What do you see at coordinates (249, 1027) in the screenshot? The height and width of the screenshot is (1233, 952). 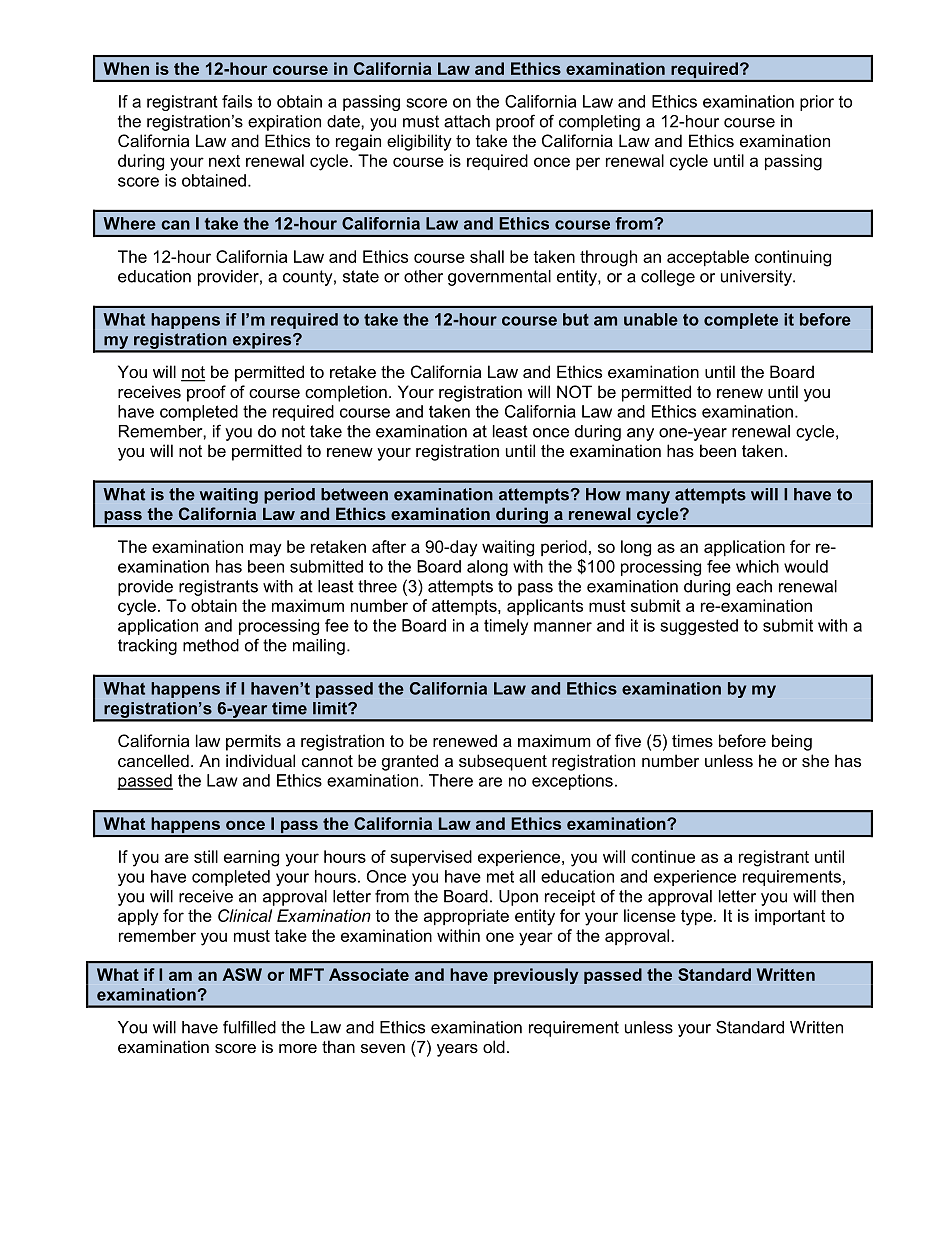 I see `fulfilled` at bounding box center [249, 1027].
